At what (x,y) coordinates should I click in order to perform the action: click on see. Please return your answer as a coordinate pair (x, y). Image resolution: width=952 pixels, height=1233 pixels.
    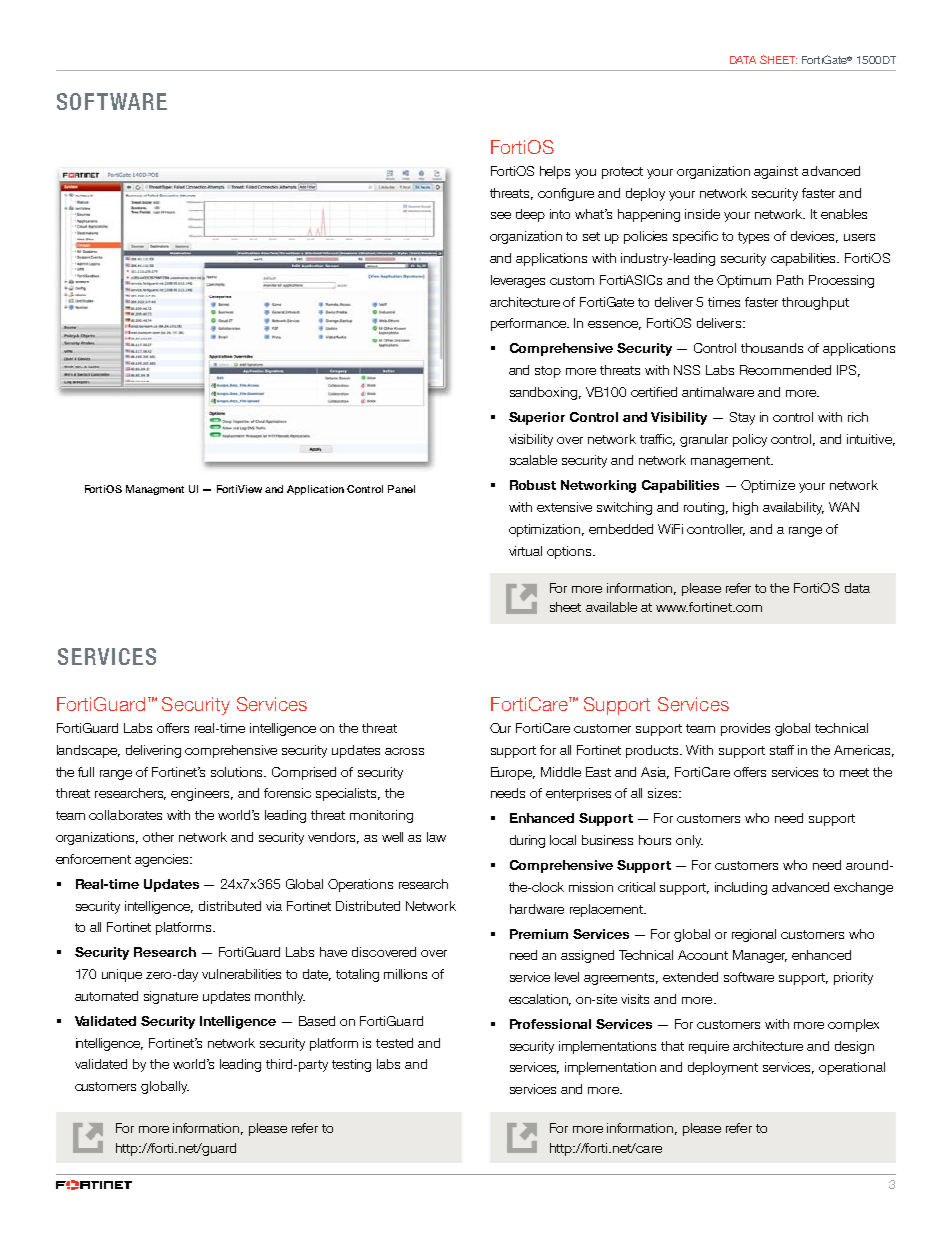
    Looking at the image, I should click on (501, 215).
